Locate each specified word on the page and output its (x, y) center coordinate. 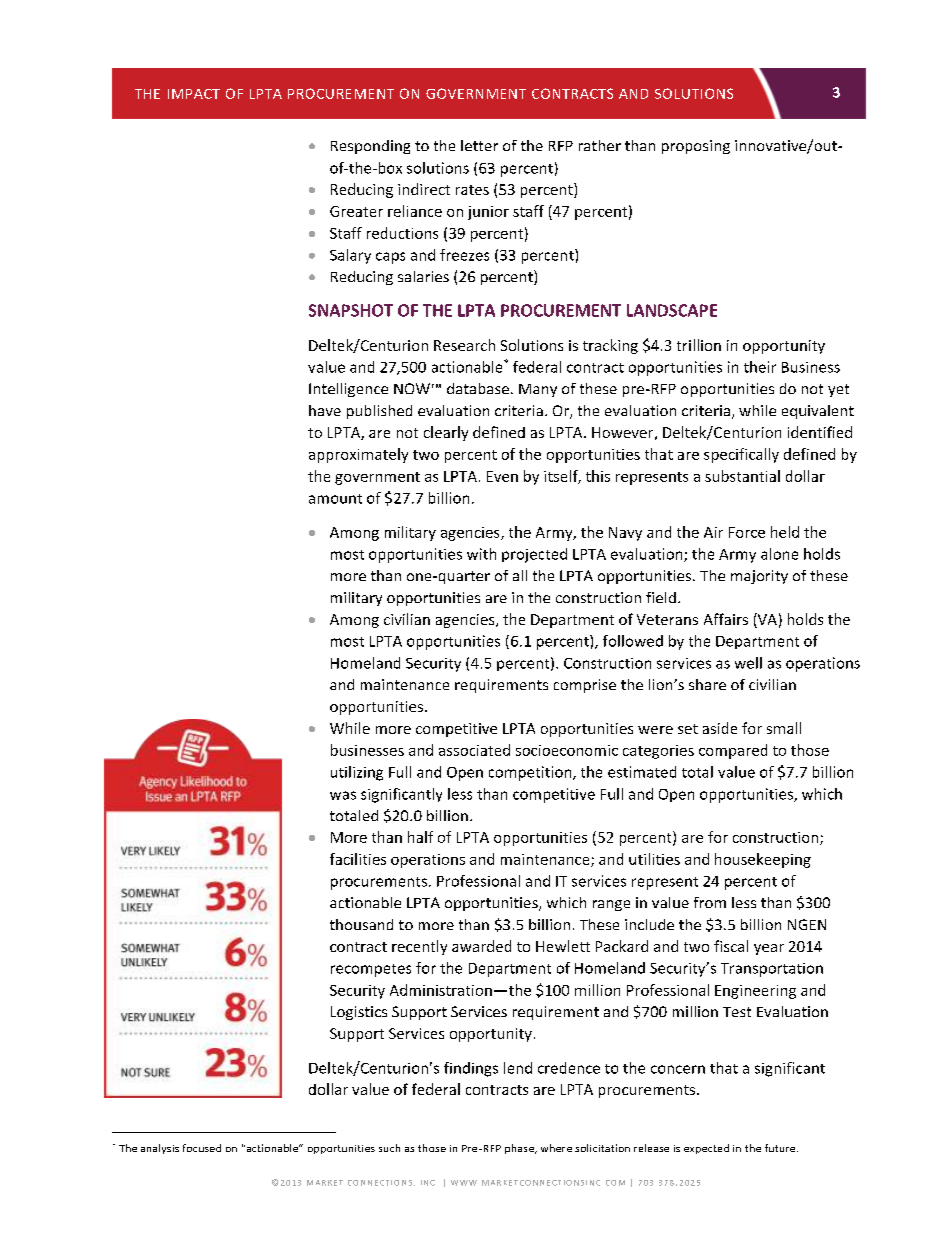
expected (706, 1149)
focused (202, 1148)
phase (520, 1149)
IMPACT (194, 94)
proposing (696, 147)
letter (479, 145)
